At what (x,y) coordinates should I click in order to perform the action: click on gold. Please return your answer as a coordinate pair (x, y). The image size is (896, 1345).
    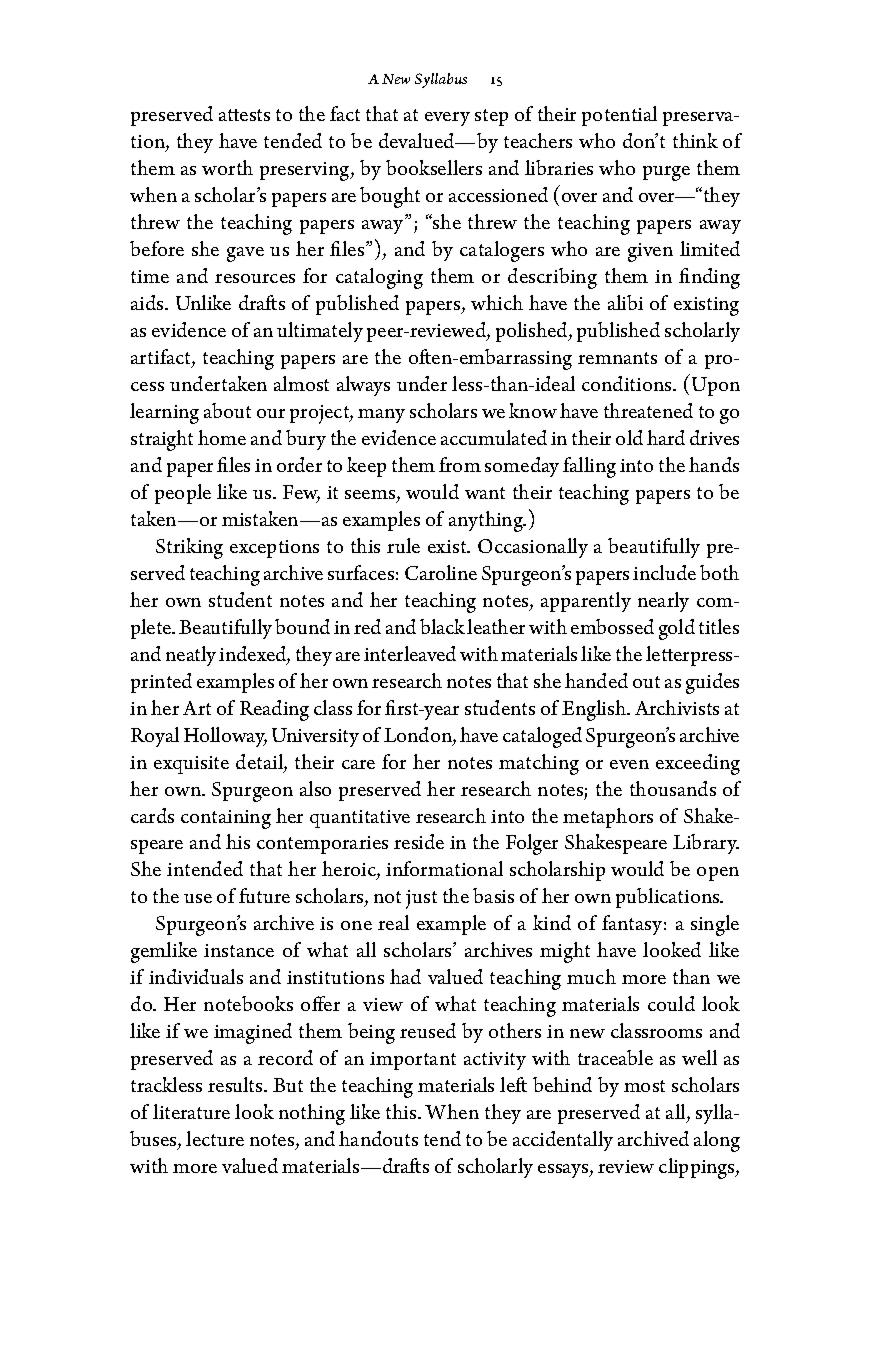
    Looking at the image, I should click on (677, 629).
